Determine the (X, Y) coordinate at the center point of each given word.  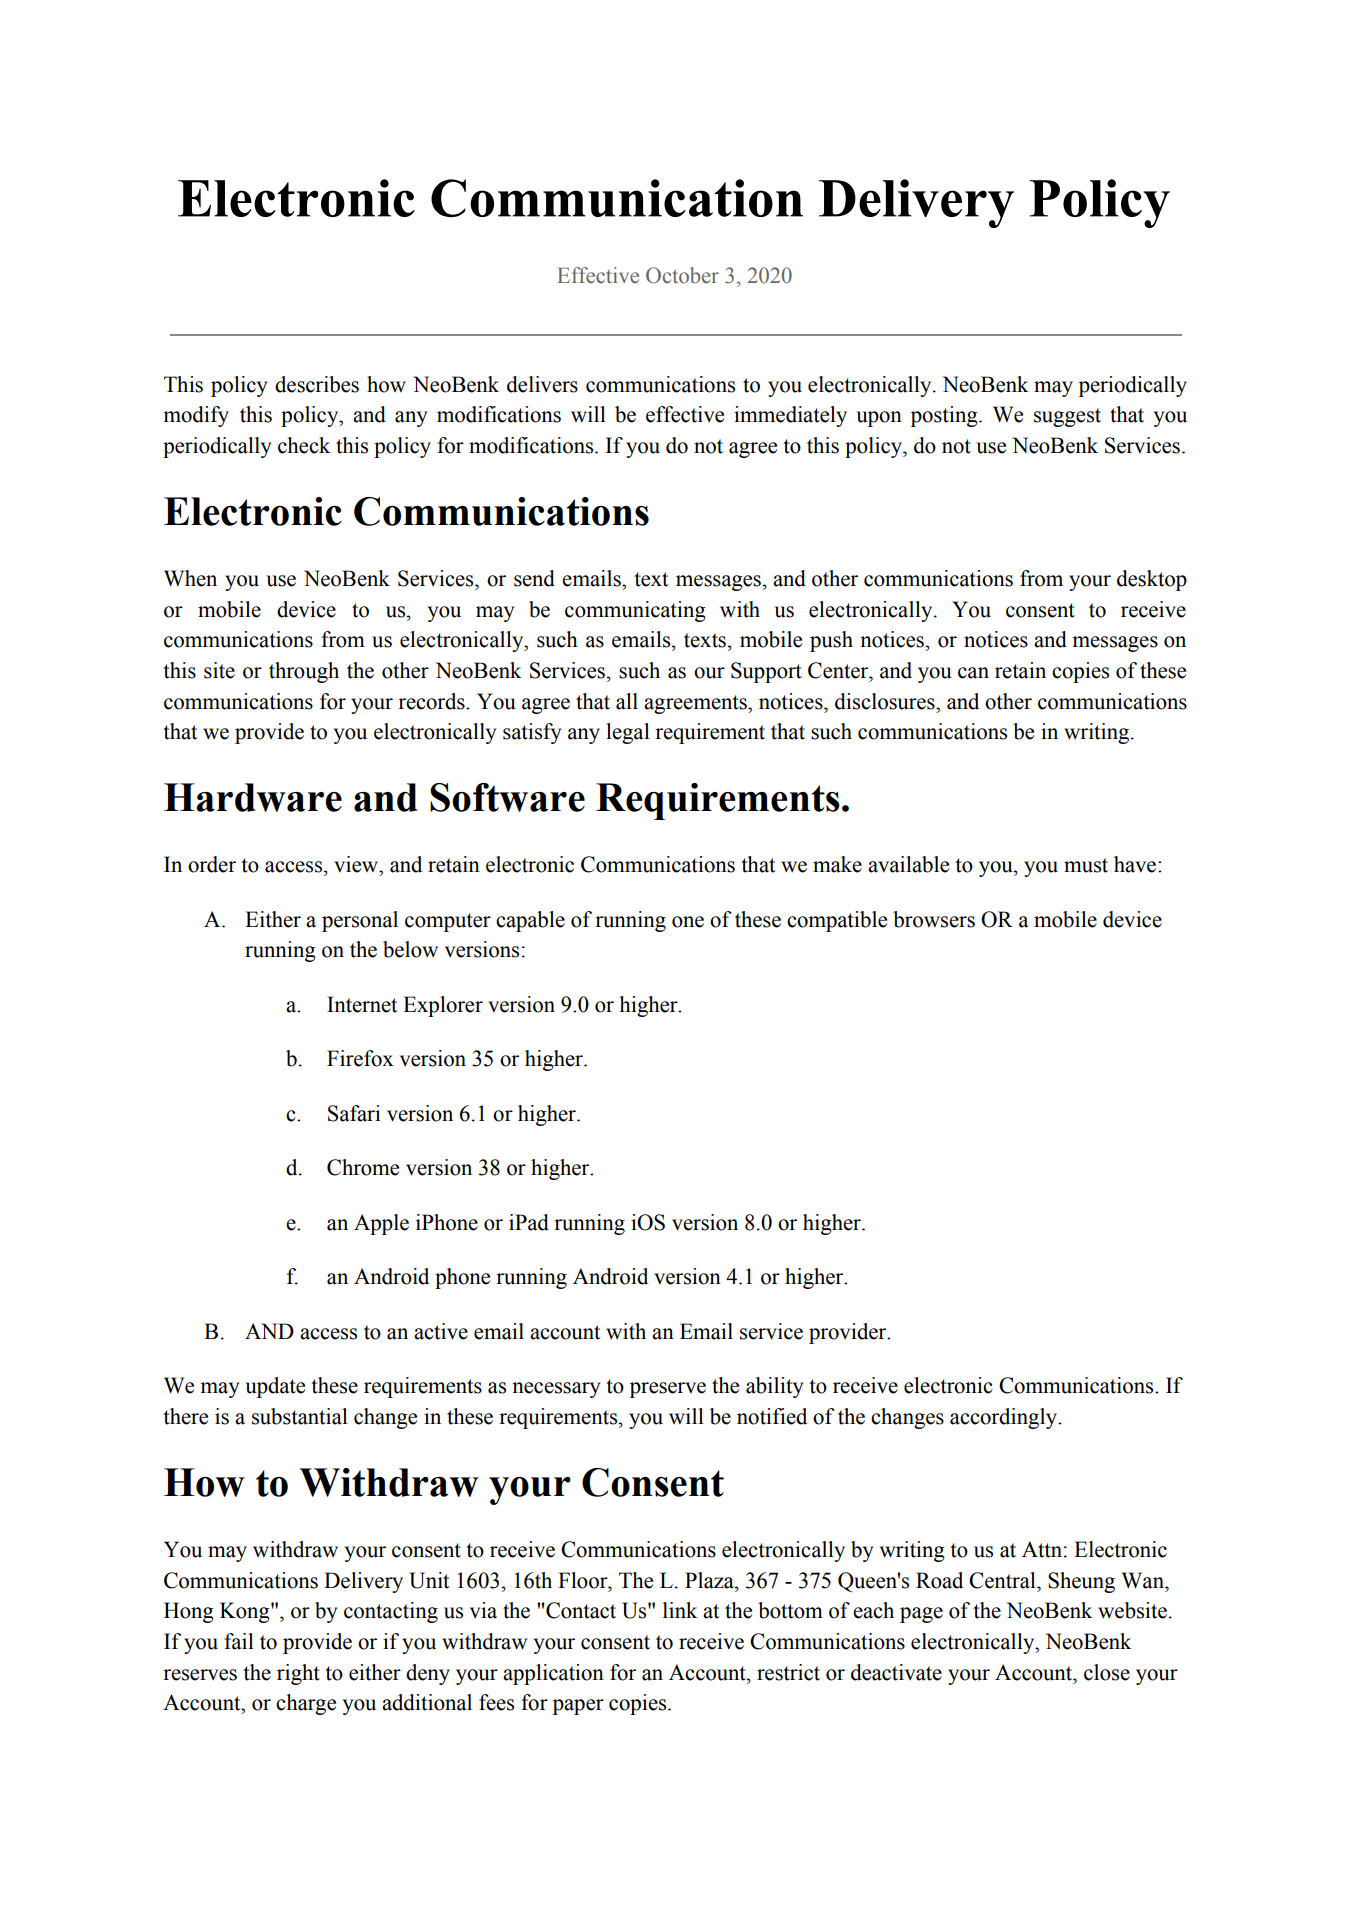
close (1107, 1672)
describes (317, 384)
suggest (1067, 417)
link (680, 1610)
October (682, 275)
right (298, 1674)
